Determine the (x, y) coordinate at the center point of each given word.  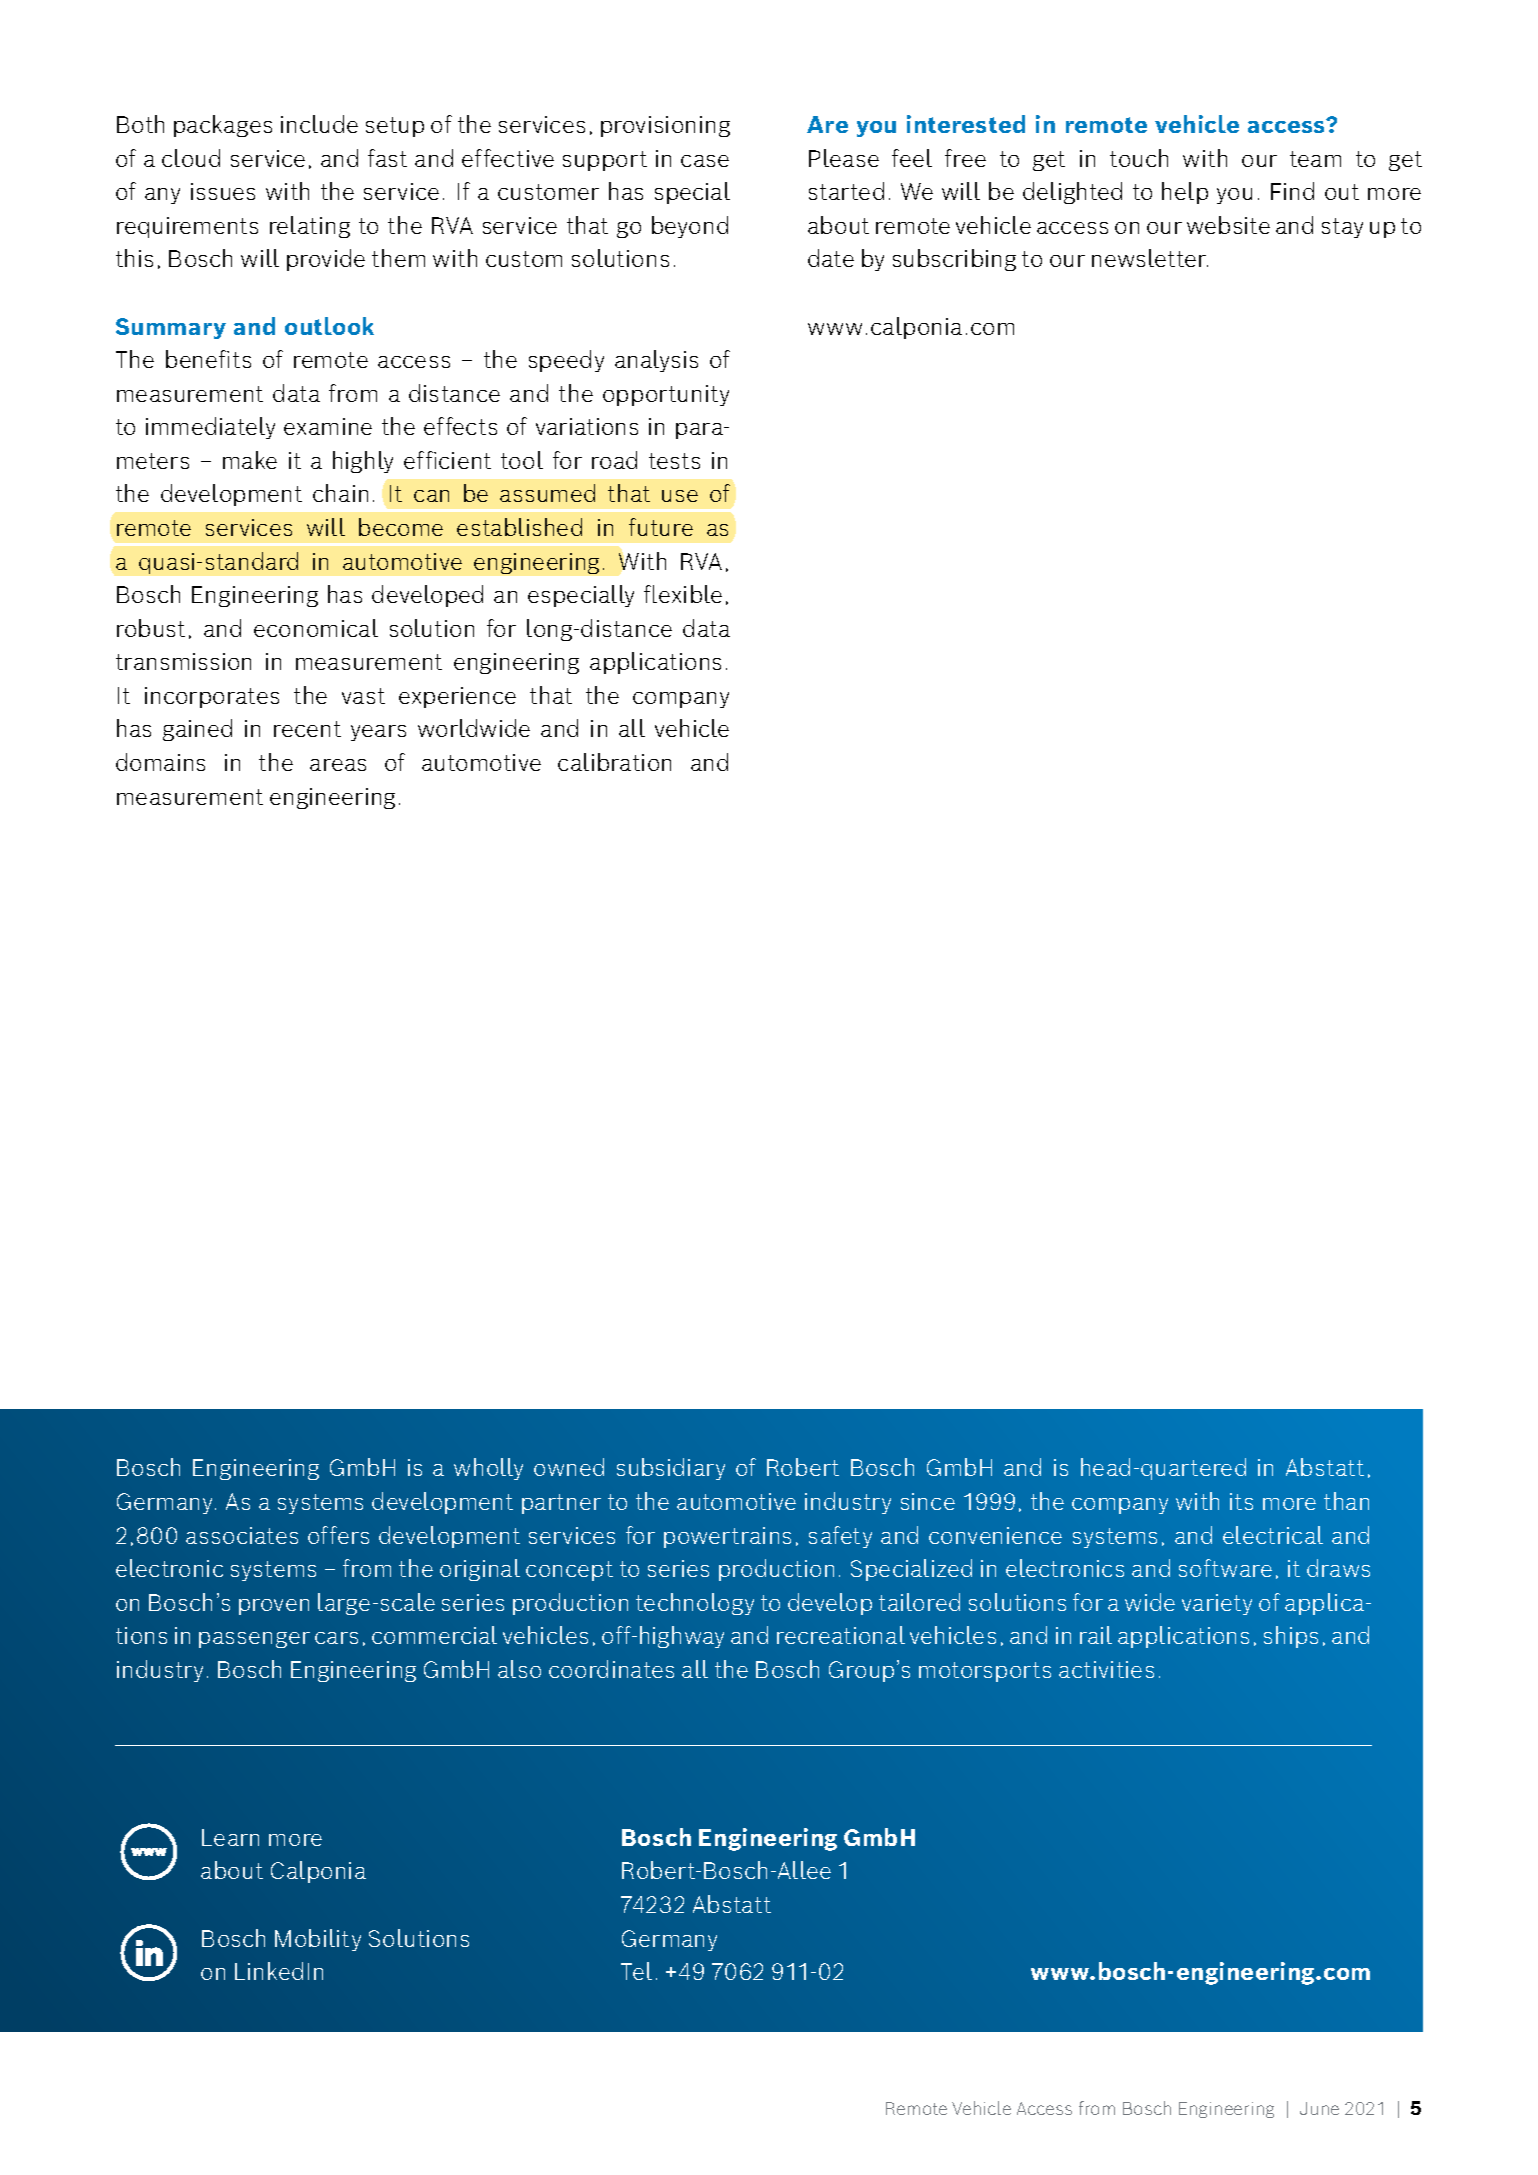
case (705, 161)
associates (242, 1535)
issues (223, 191)
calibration (614, 762)
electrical (1273, 1535)
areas (338, 765)
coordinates (611, 1669)
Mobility (318, 1940)
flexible (683, 594)
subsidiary (671, 1469)
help (1185, 193)
